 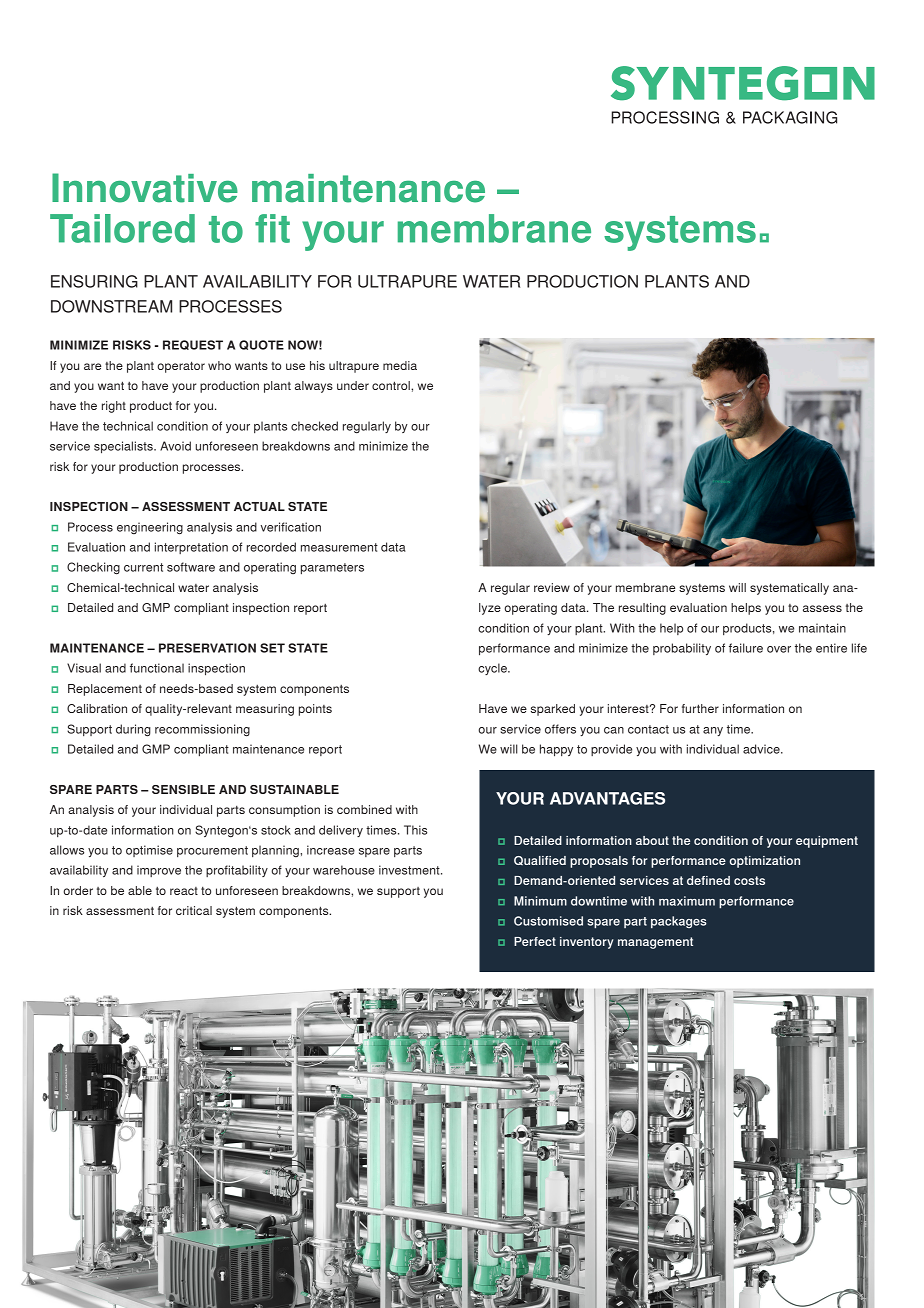 What do you see at coordinates (145, 188) in the screenshot?
I see `Innovative` at bounding box center [145, 188].
